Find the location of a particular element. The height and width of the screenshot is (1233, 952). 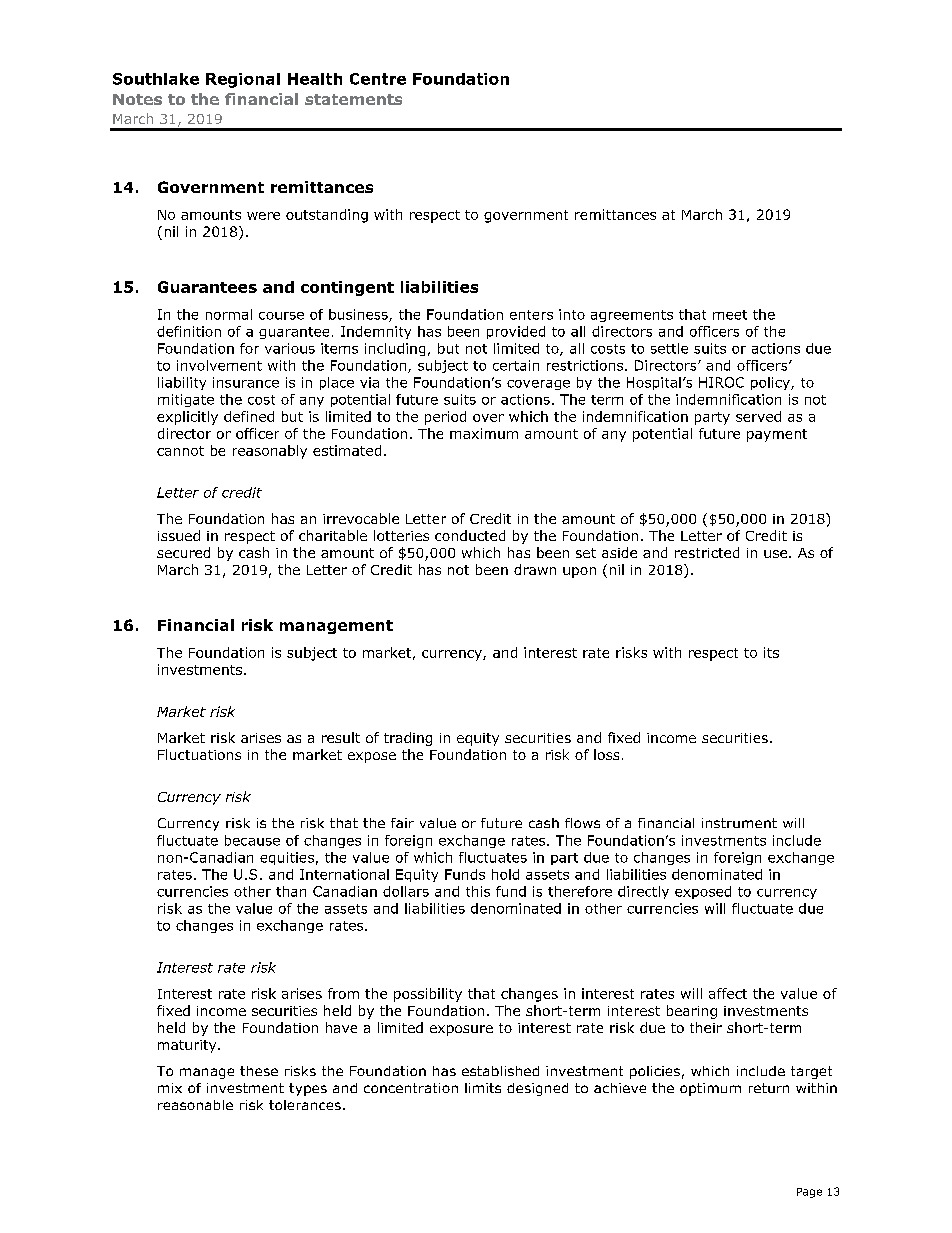

optimum is located at coordinates (710, 1089).
